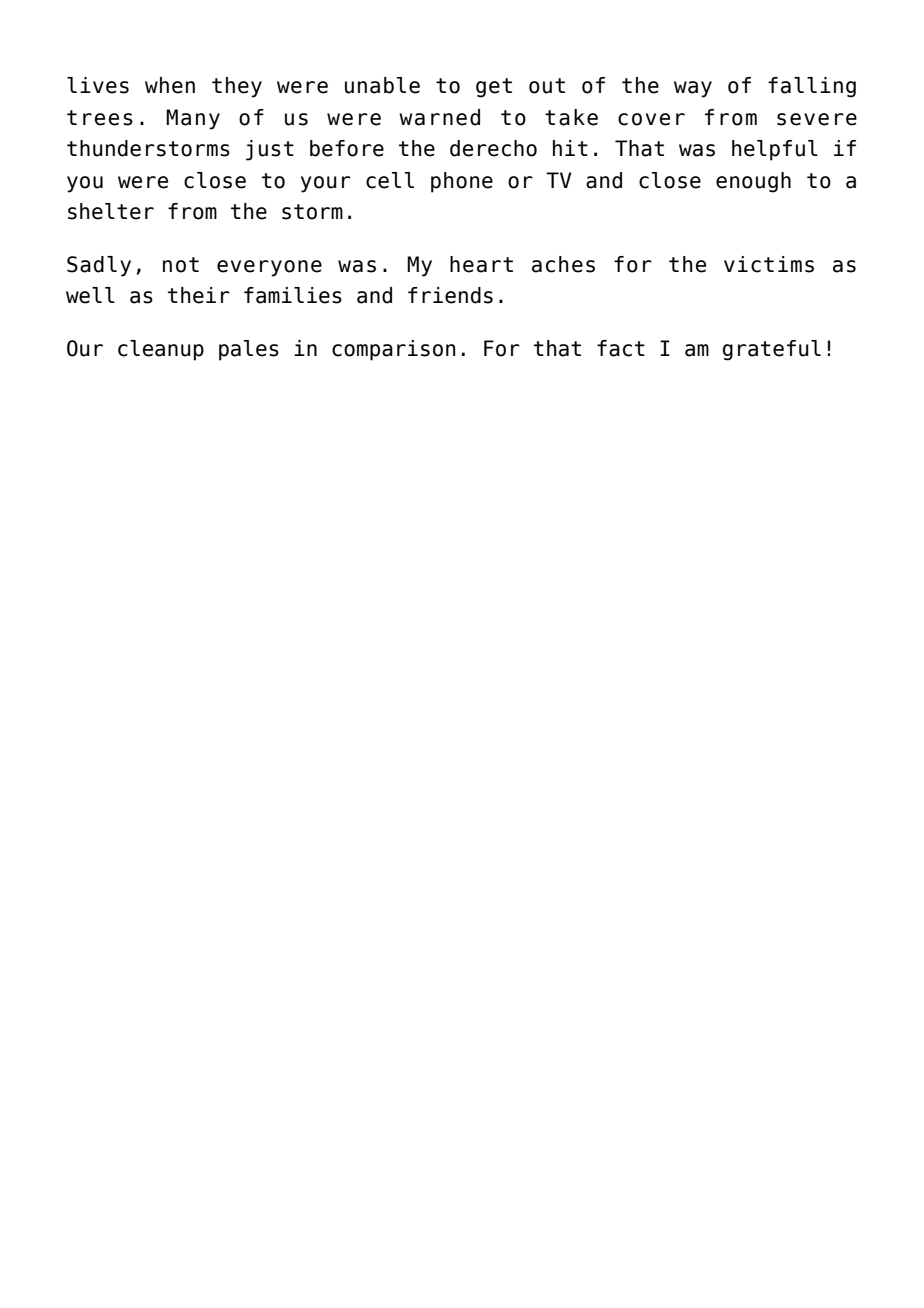 The height and width of the screenshot is (1308, 924). What do you see at coordinates (170, 85) in the screenshot?
I see `when` at bounding box center [170, 85].
